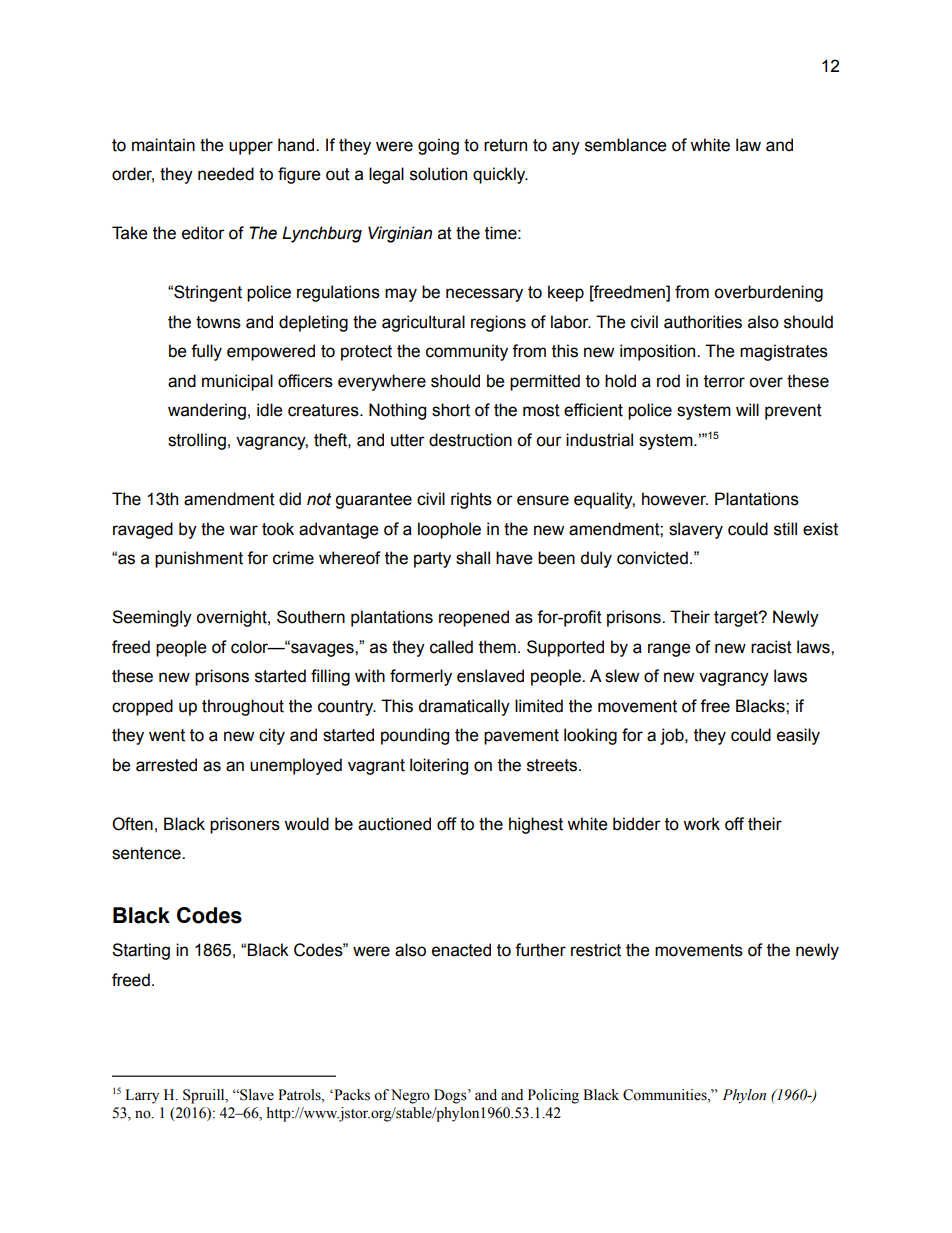 Image resolution: width=952 pixels, height=1233 pixels. Describe the element at coordinates (737, 619) in the image. I see `target` at that location.
